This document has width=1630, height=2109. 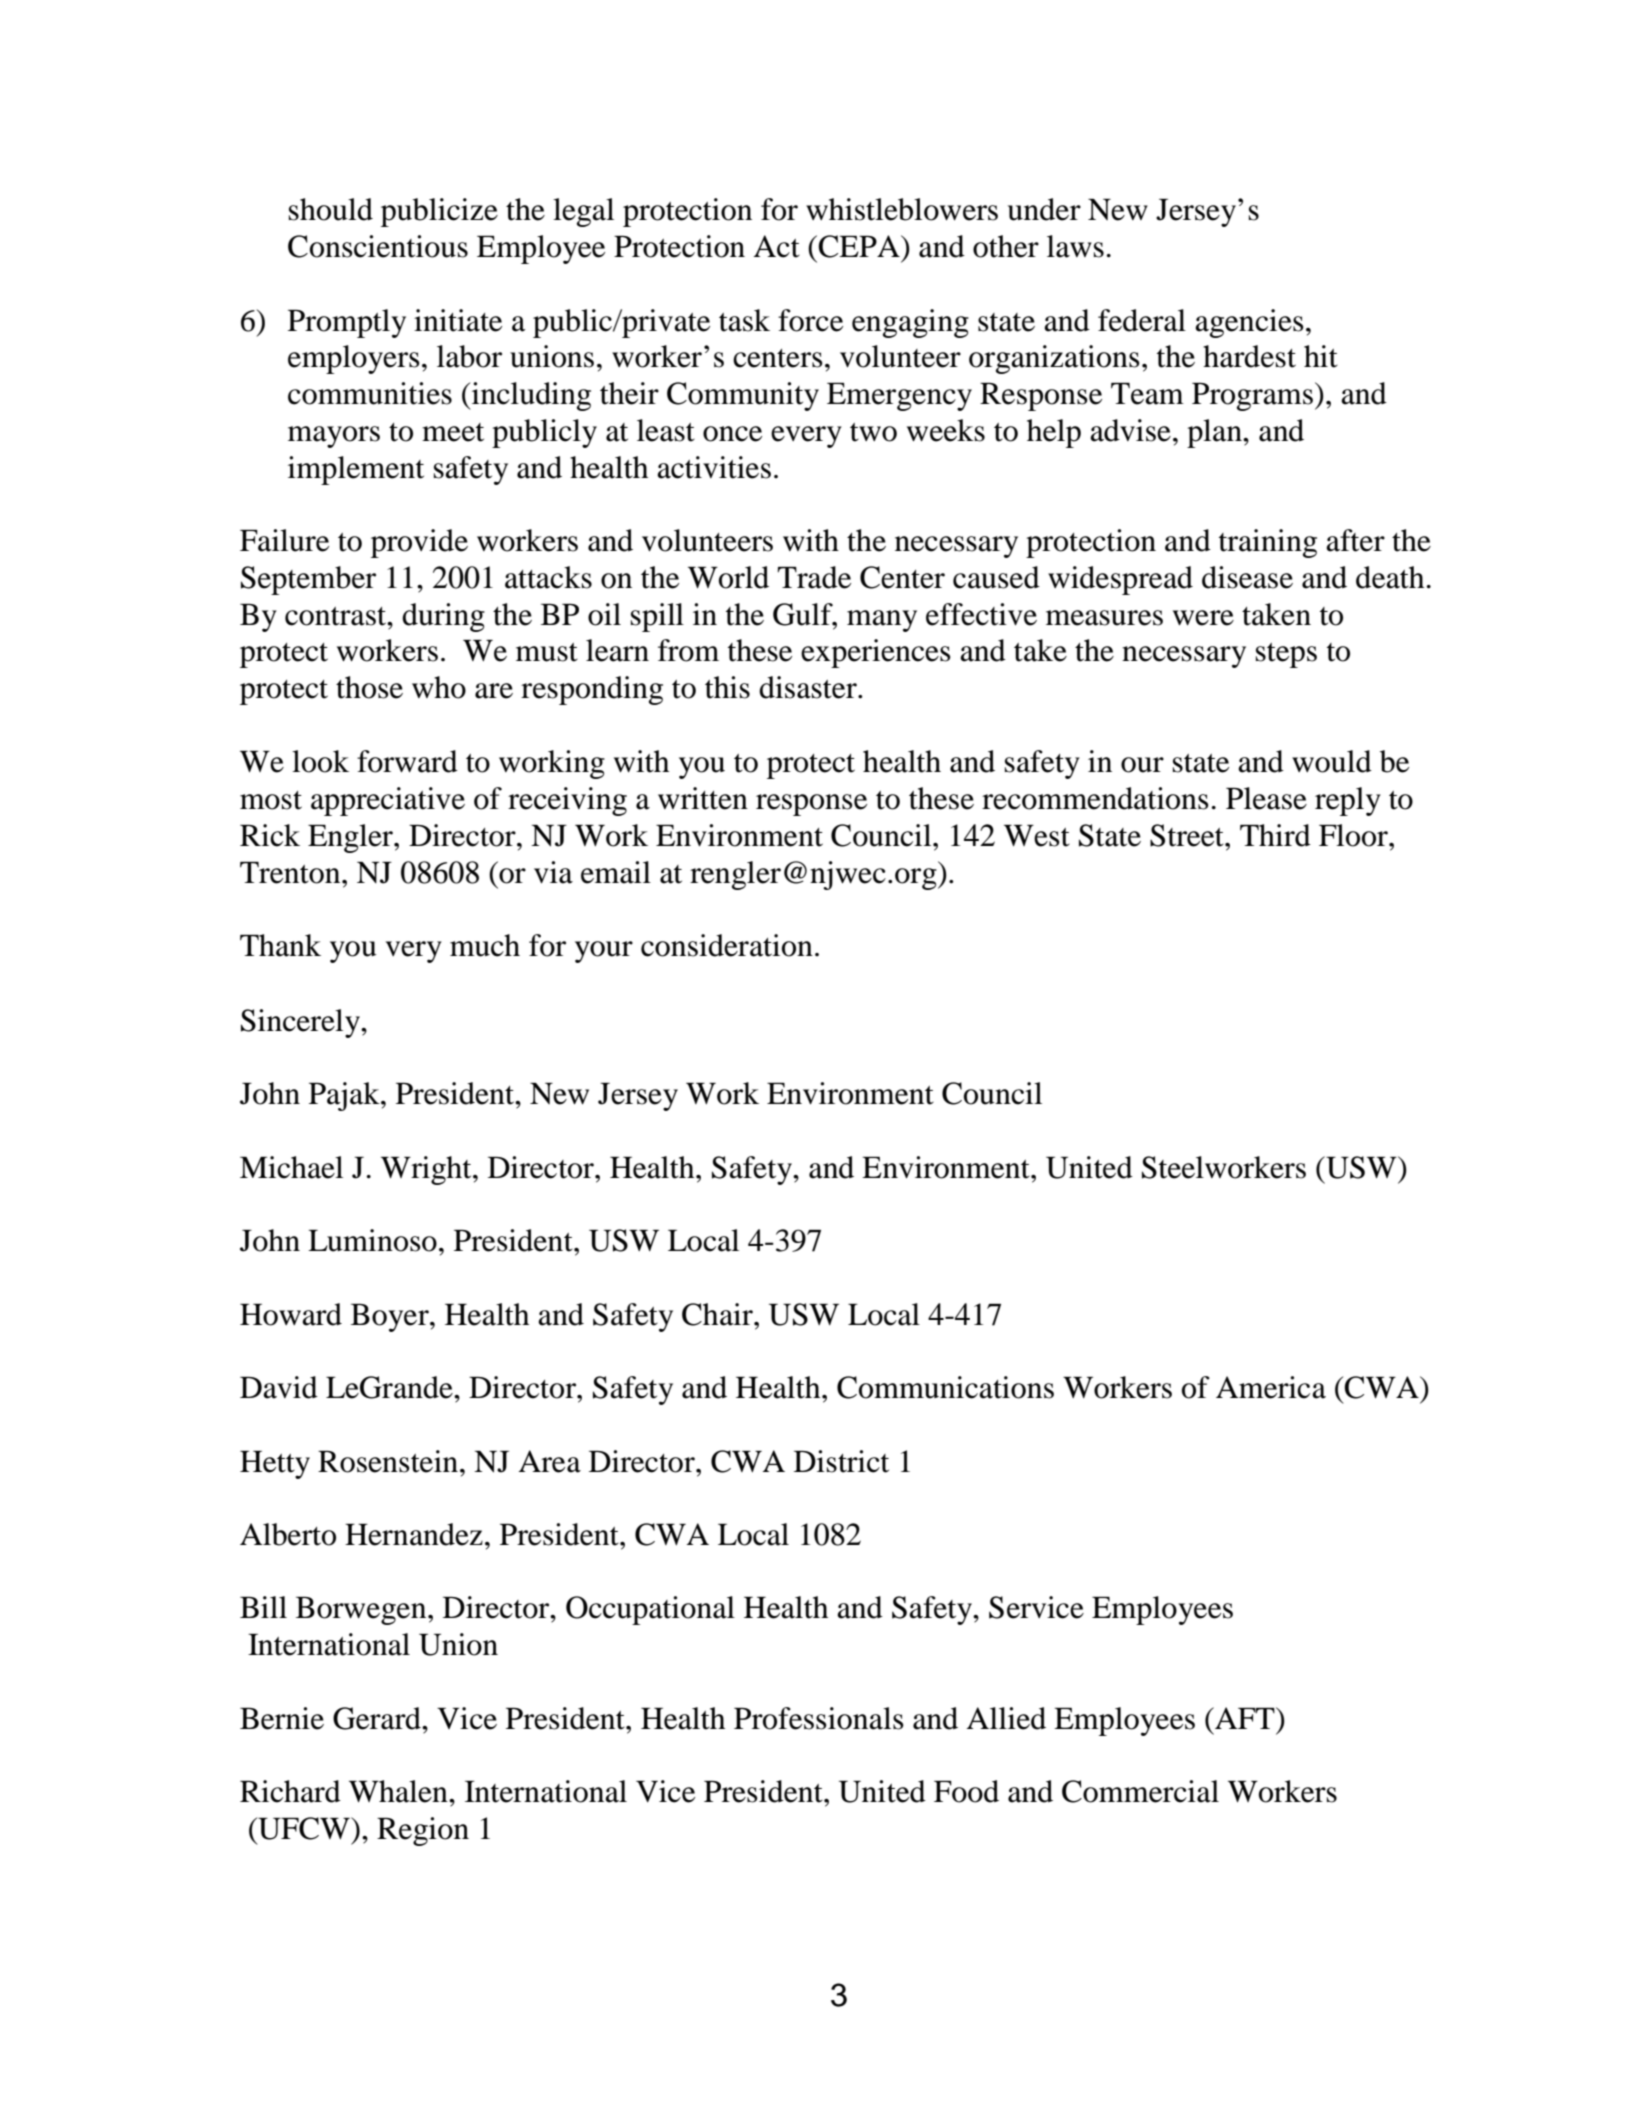 I want to click on agencies, so click(x=1249, y=323).
